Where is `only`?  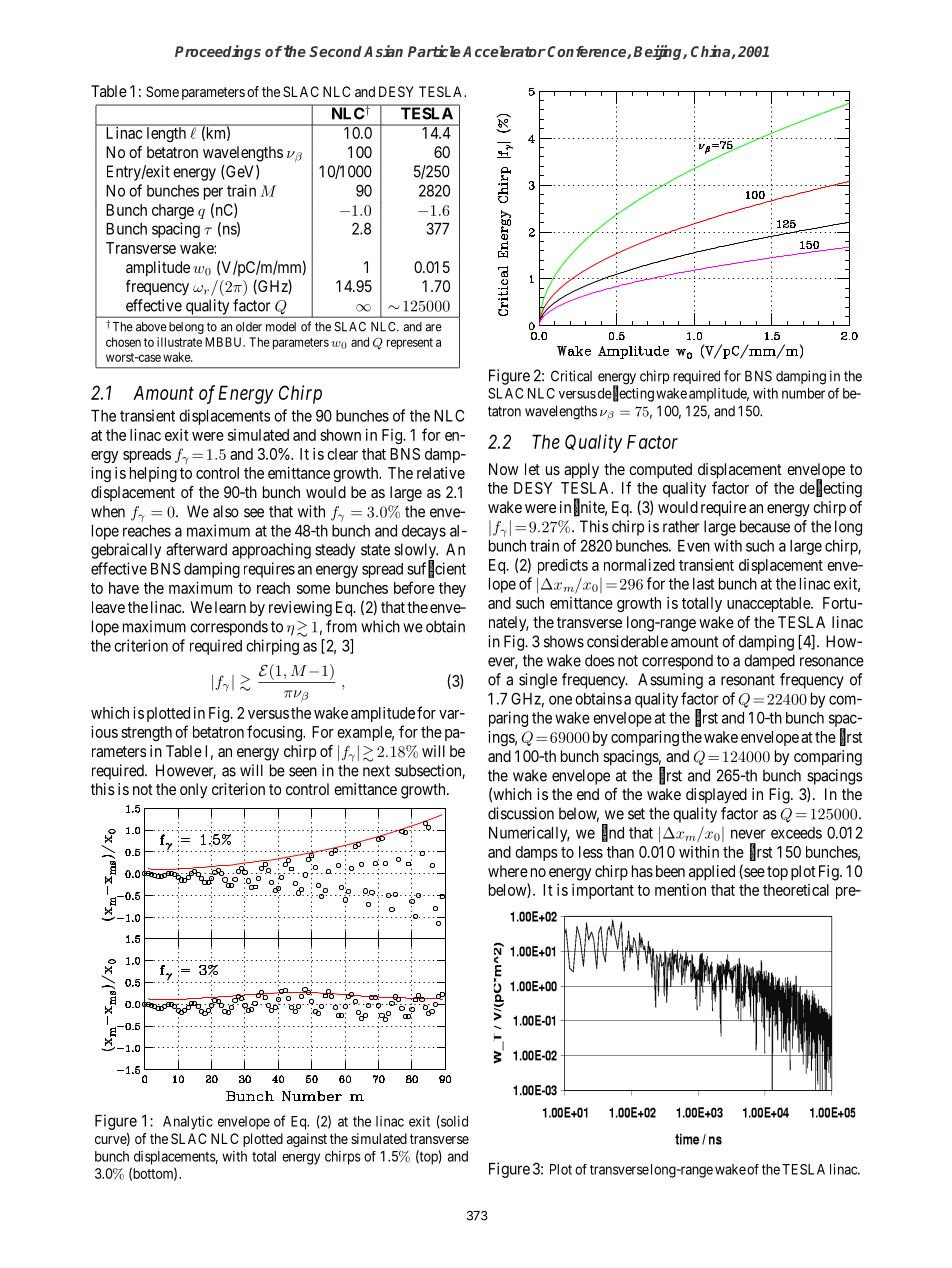
only is located at coordinates (193, 791).
